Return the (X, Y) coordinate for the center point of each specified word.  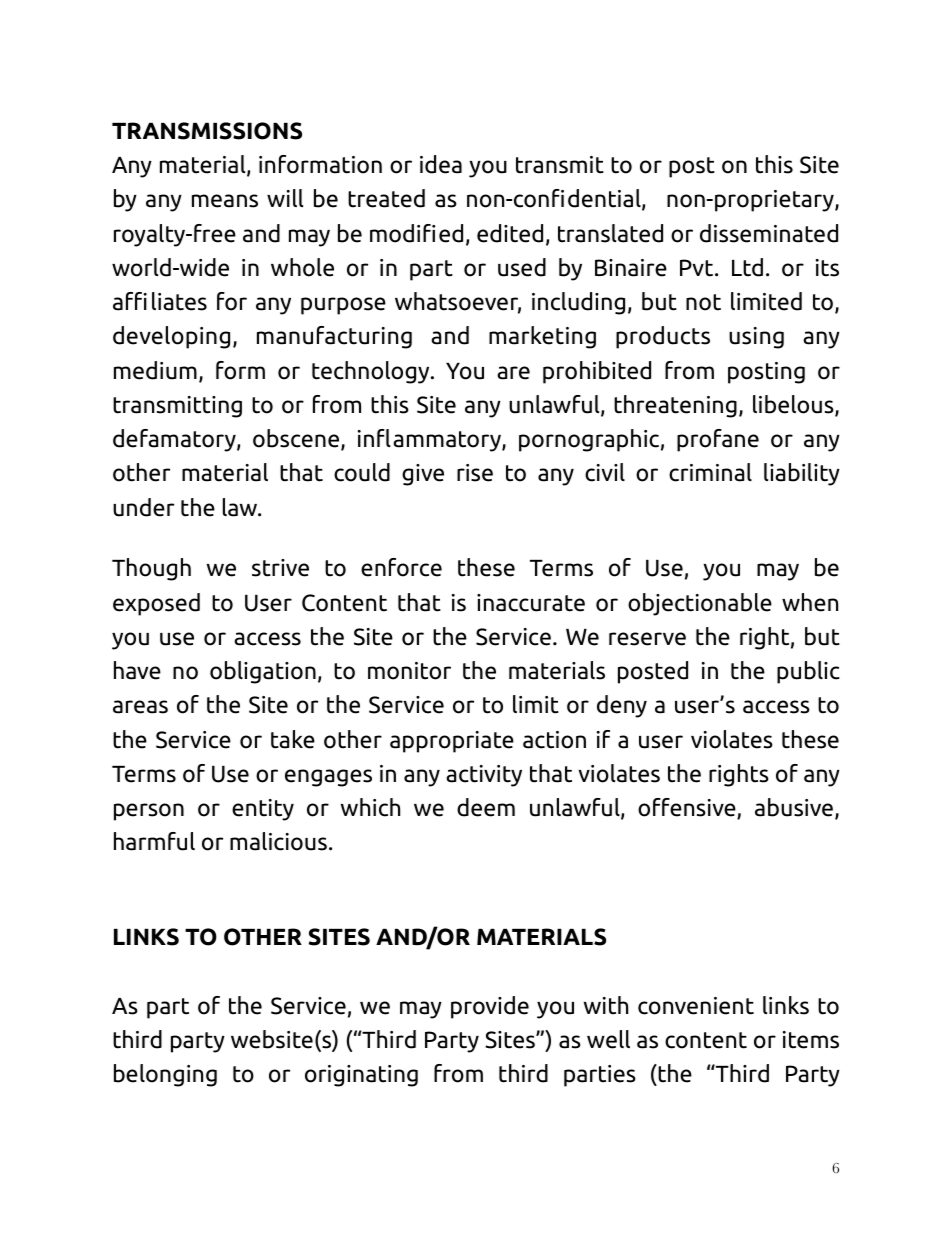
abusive (794, 807)
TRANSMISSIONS (207, 131)
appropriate (452, 742)
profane (718, 440)
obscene (297, 439)
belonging (165, 1075)
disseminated (769, 233)
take (293, 739)
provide (490, 1007)
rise (475, 473)
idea (441, 164)
